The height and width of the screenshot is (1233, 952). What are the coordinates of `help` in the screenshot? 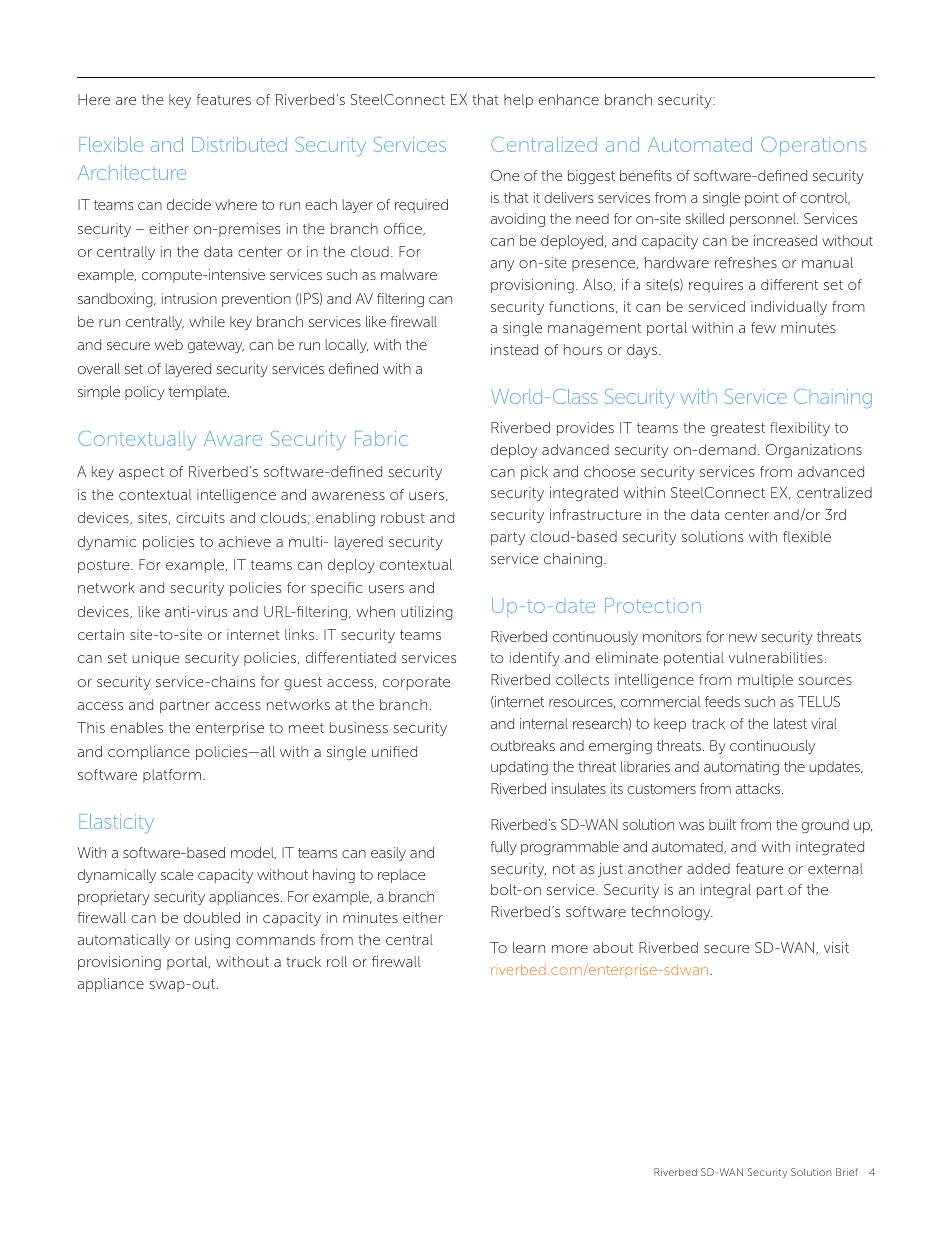 It's located at (518, 101).
